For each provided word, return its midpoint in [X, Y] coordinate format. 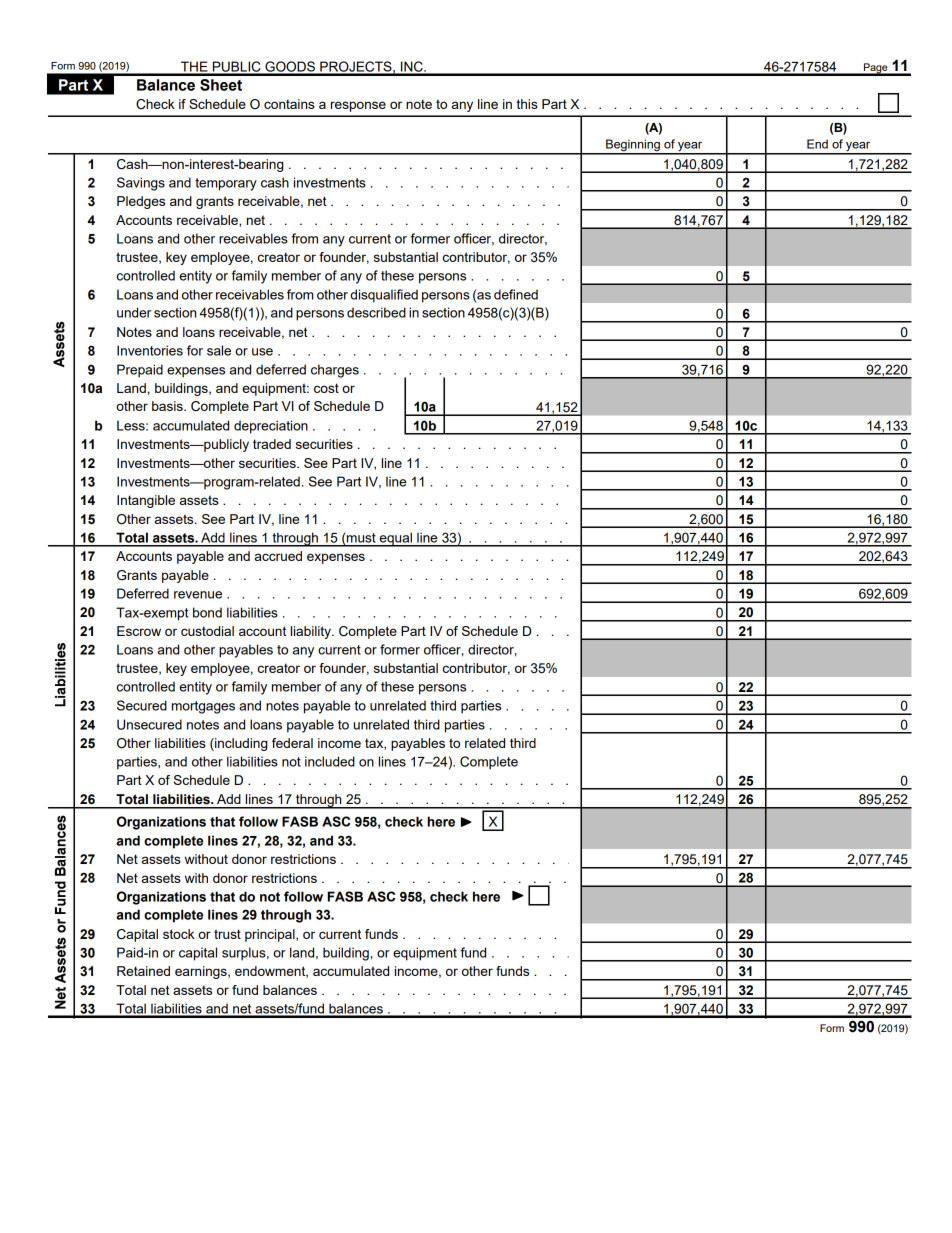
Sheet [221, 85]
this [527, 104]
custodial [207, 631]
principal [271, 935]
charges [335, 371]
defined [516, 294]
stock [178, 934]
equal [396, 539]
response [358, 106]
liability [312, 632]
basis [168, 406]
